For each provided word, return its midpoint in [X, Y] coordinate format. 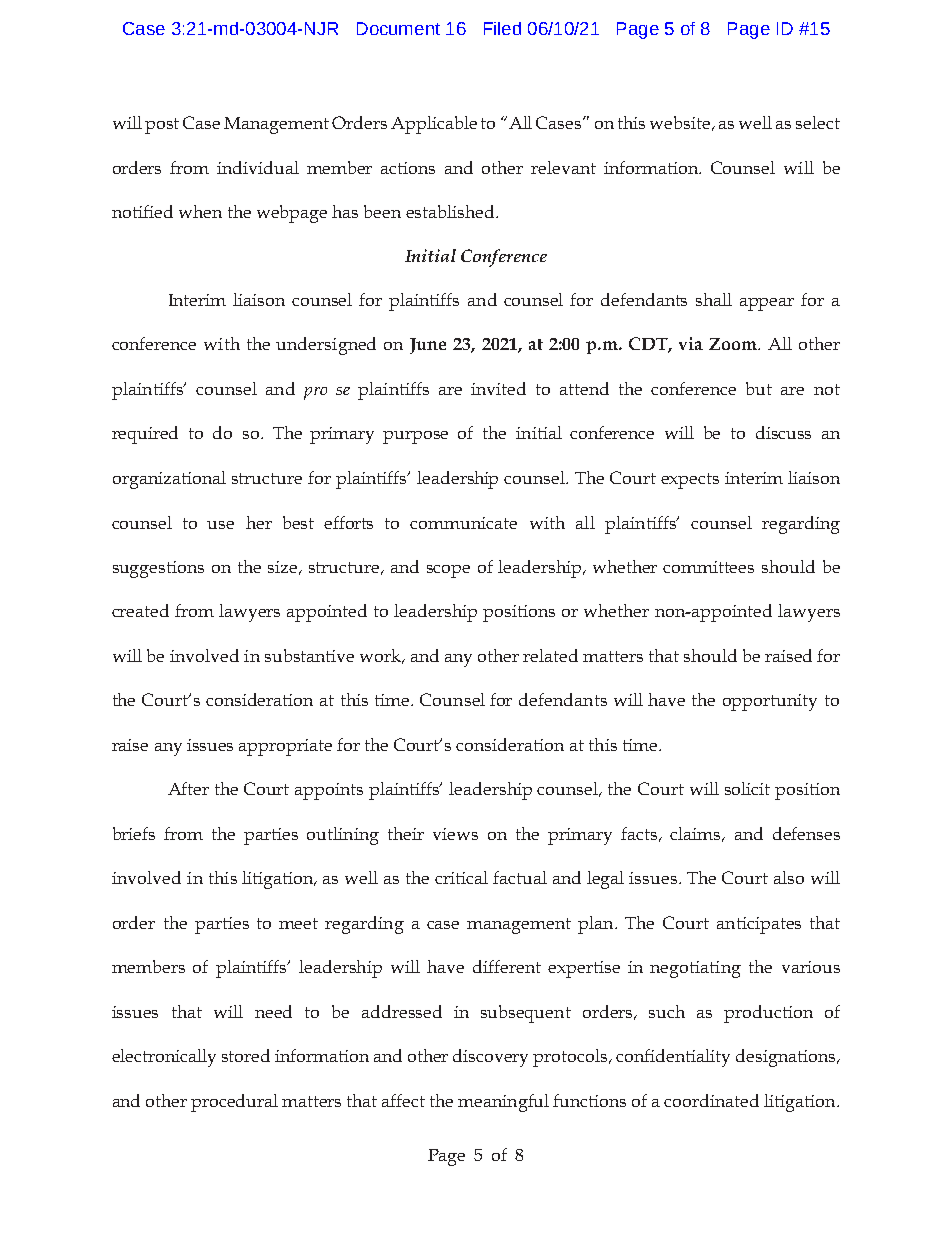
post [162, 126]
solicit [747, 788]
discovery [490, 1058]
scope [448, 571]
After [188, 788]
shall [714, 299]
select [818, 122]
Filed [502, 28]
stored [246, 1055]
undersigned [326, 346]
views [455, 834]
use [220, 525]
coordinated [711, 1100]
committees [708, 567]
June [428, 346]
